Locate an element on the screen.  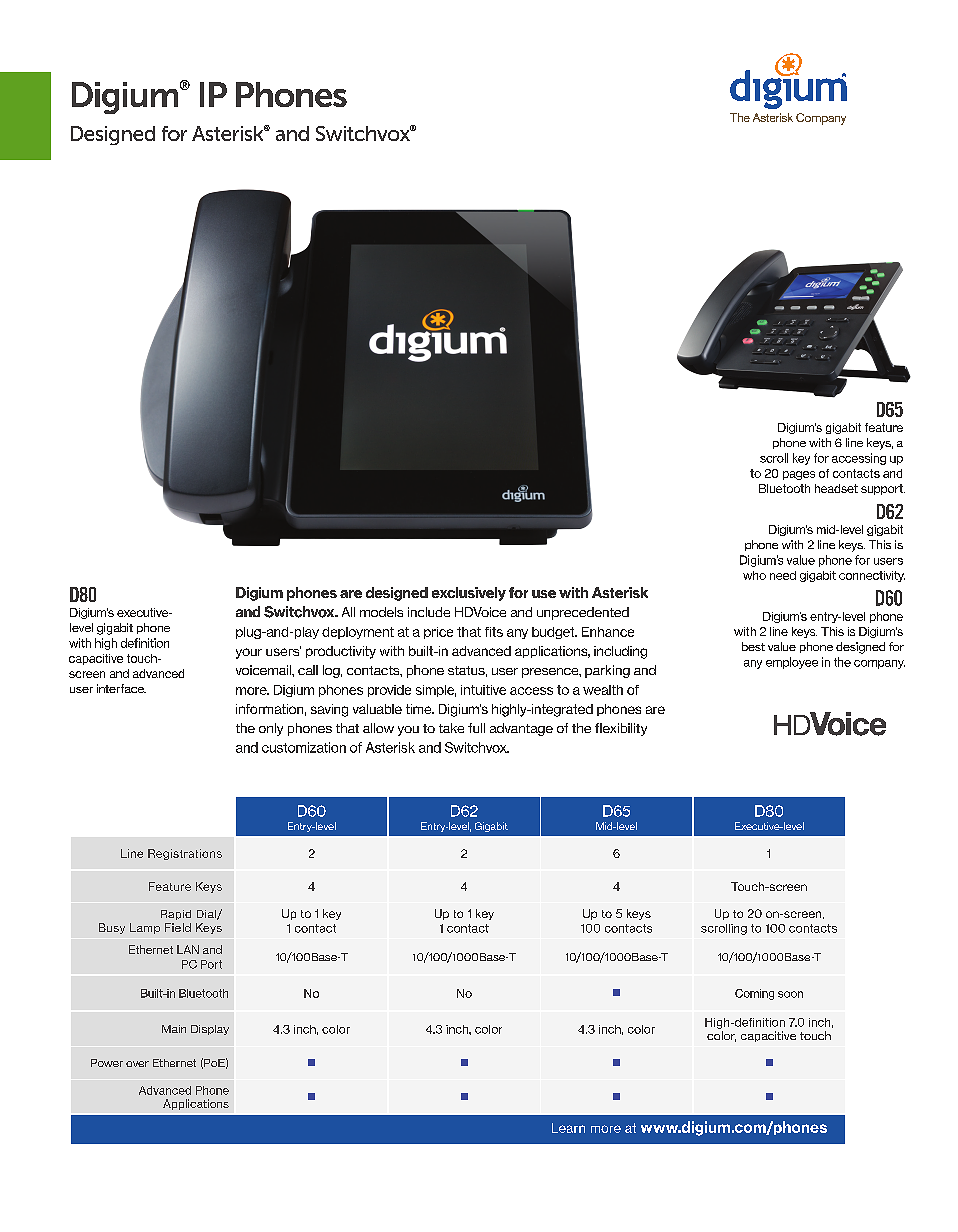
pages is located at coordinates (799, 475).
